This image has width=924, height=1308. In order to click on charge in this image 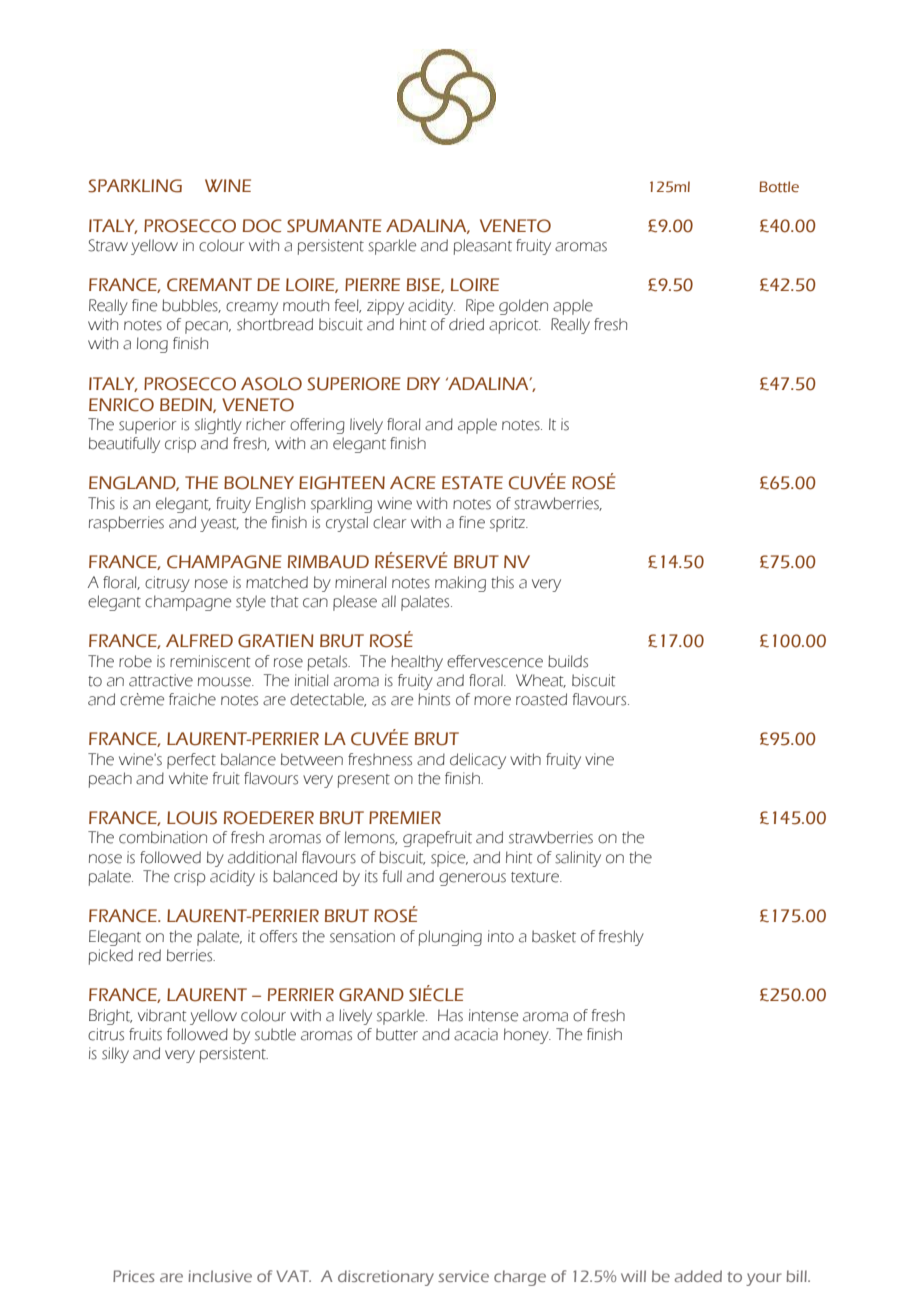, I will do `click(520, 1278)`.
